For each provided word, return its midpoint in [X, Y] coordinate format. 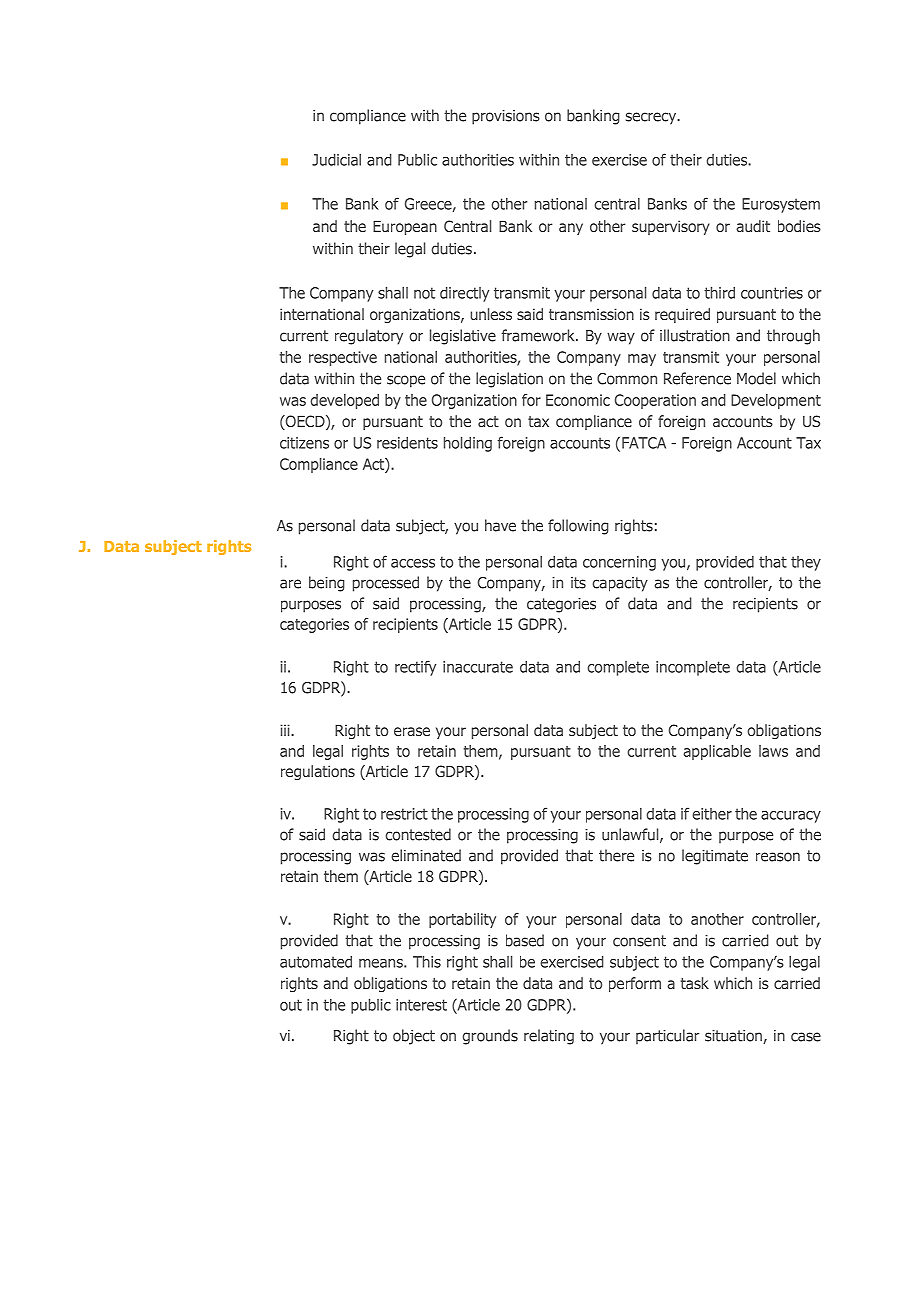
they [806, 563]
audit [753, 226]
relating [549, 1037]
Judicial [336, 159]
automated [316, 961]
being [327, 584]
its [578, 583]
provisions [506, 117]
